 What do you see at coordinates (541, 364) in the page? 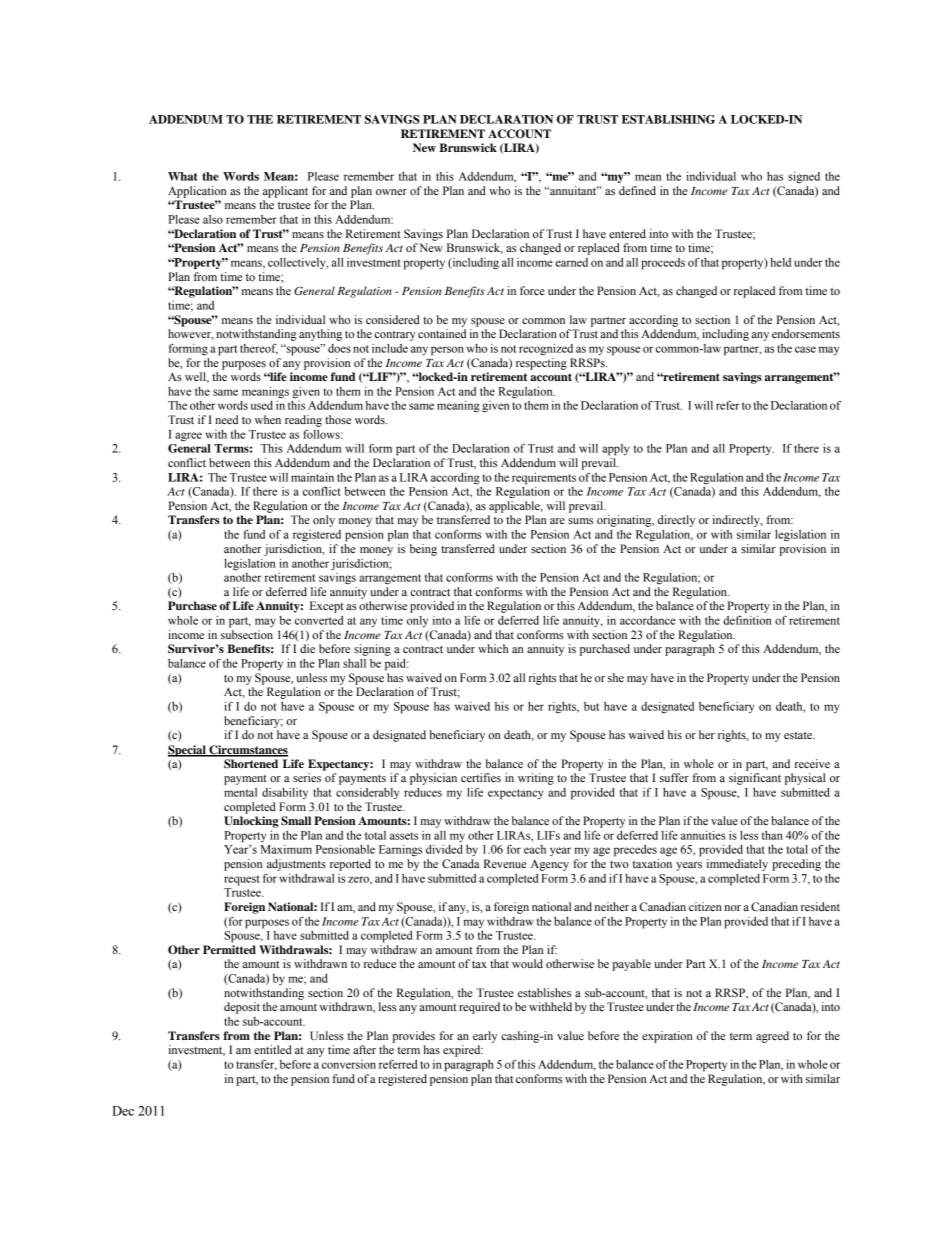
I see `respecting` at bounding box center [541, 364].
